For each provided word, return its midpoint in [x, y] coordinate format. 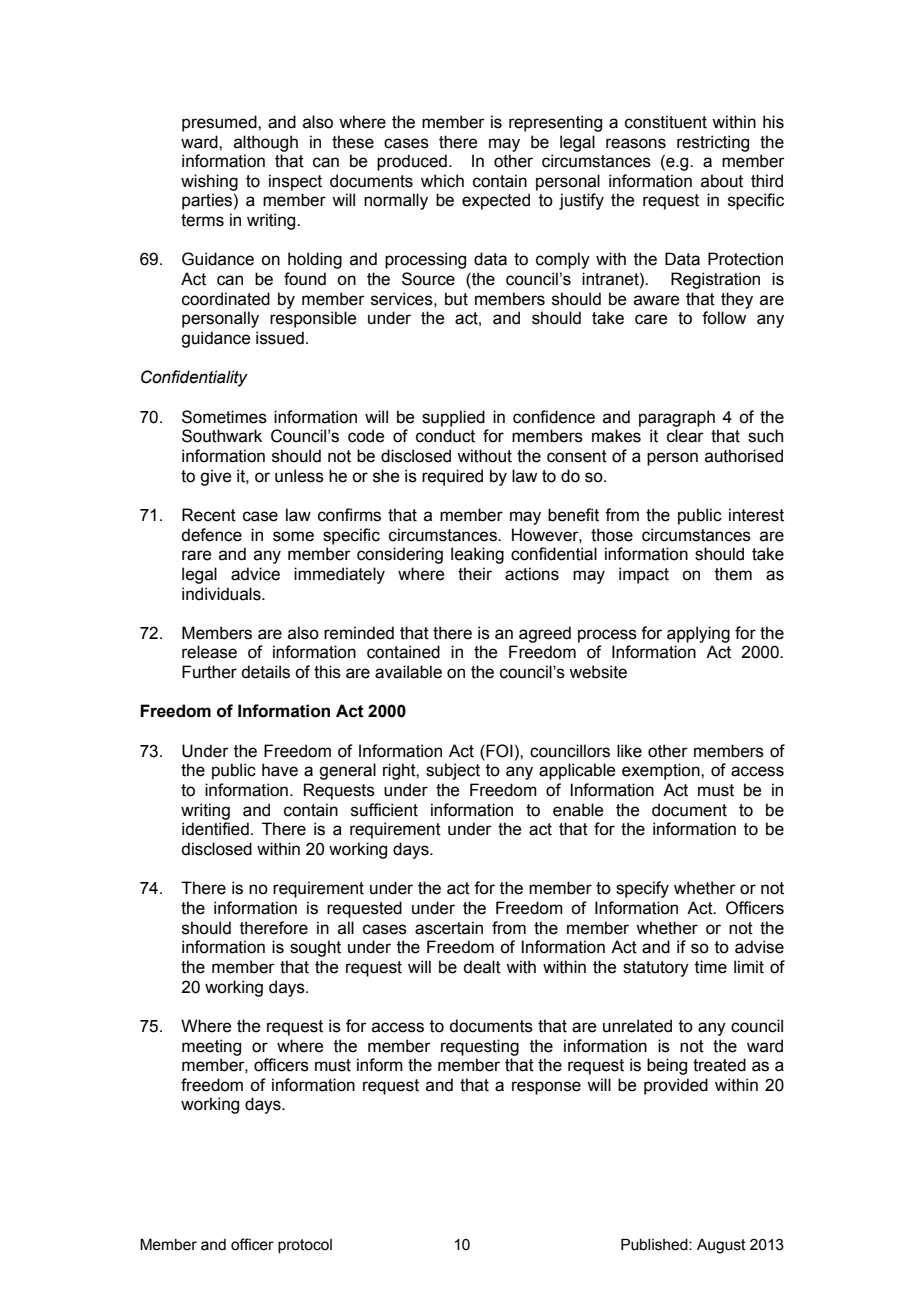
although [266, 143]
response [546, 1088]
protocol [305, 1246]
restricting [713, 143]
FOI [498, 751]
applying [698, 634]
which [442, 181]
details [265, 672]
